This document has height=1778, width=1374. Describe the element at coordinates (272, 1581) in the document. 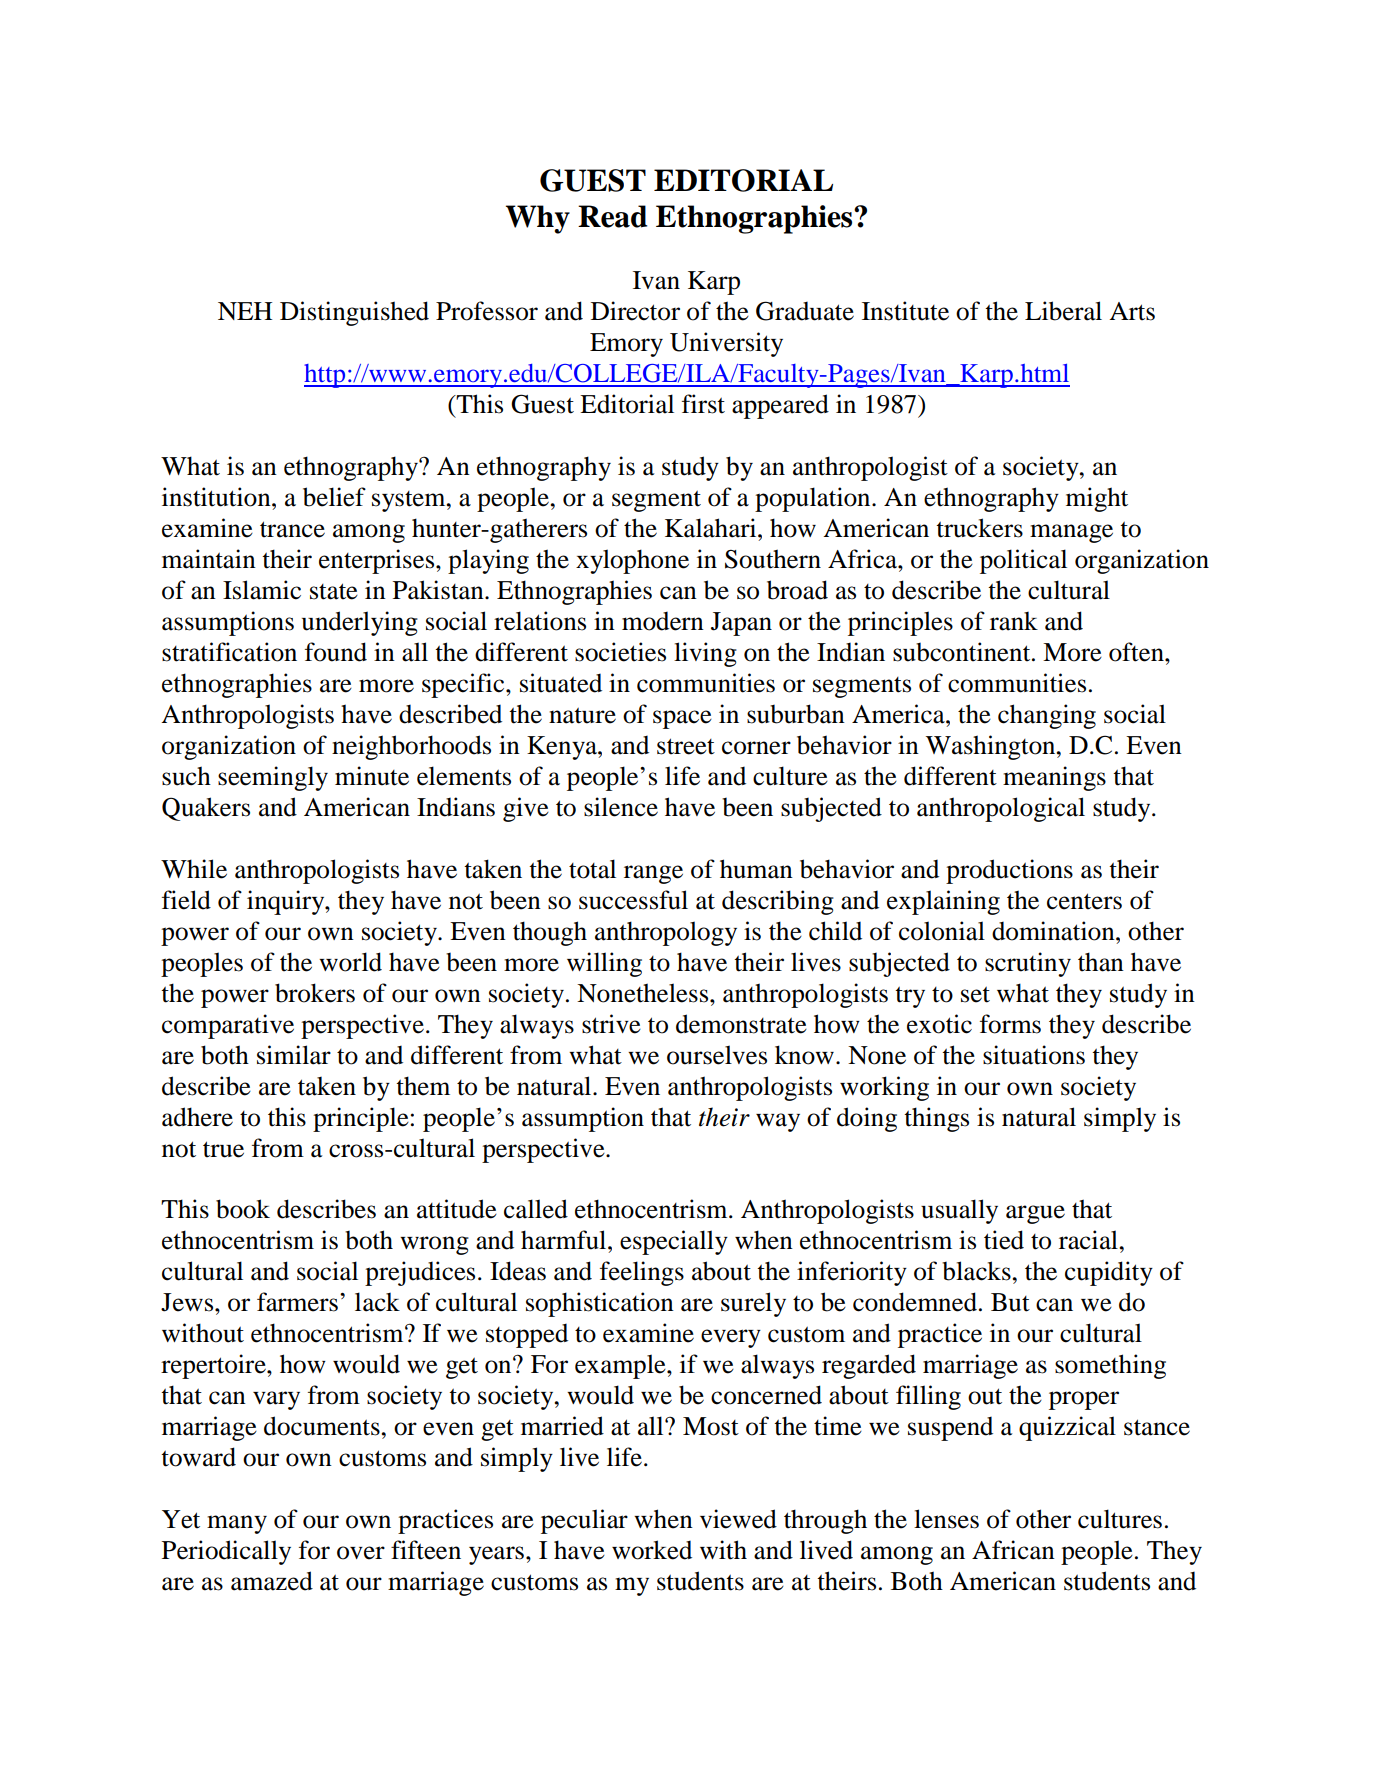

I see `amazed` at that location.
